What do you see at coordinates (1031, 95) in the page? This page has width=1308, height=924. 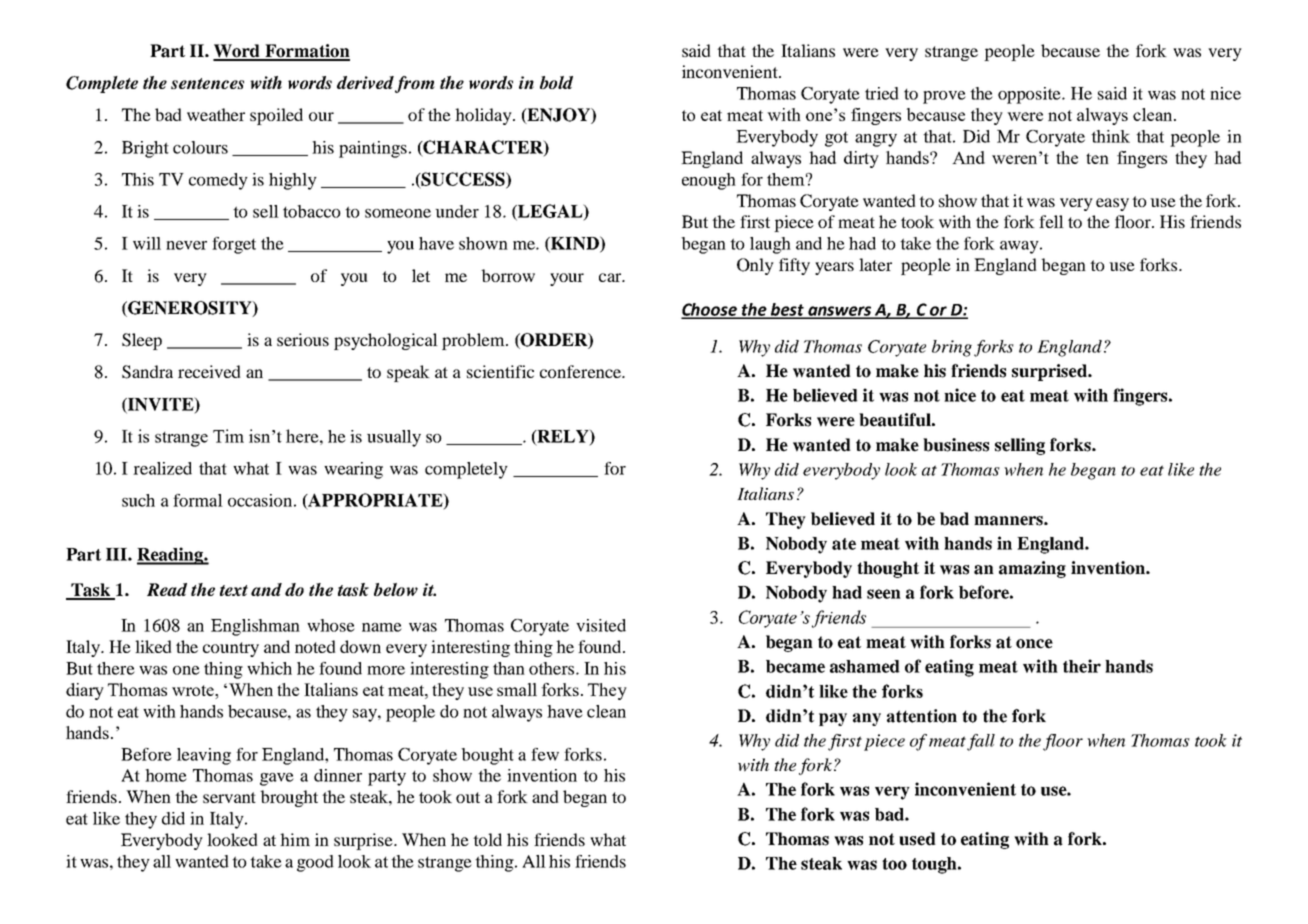 I see `opposite` at bounding box center [1031, 95].
